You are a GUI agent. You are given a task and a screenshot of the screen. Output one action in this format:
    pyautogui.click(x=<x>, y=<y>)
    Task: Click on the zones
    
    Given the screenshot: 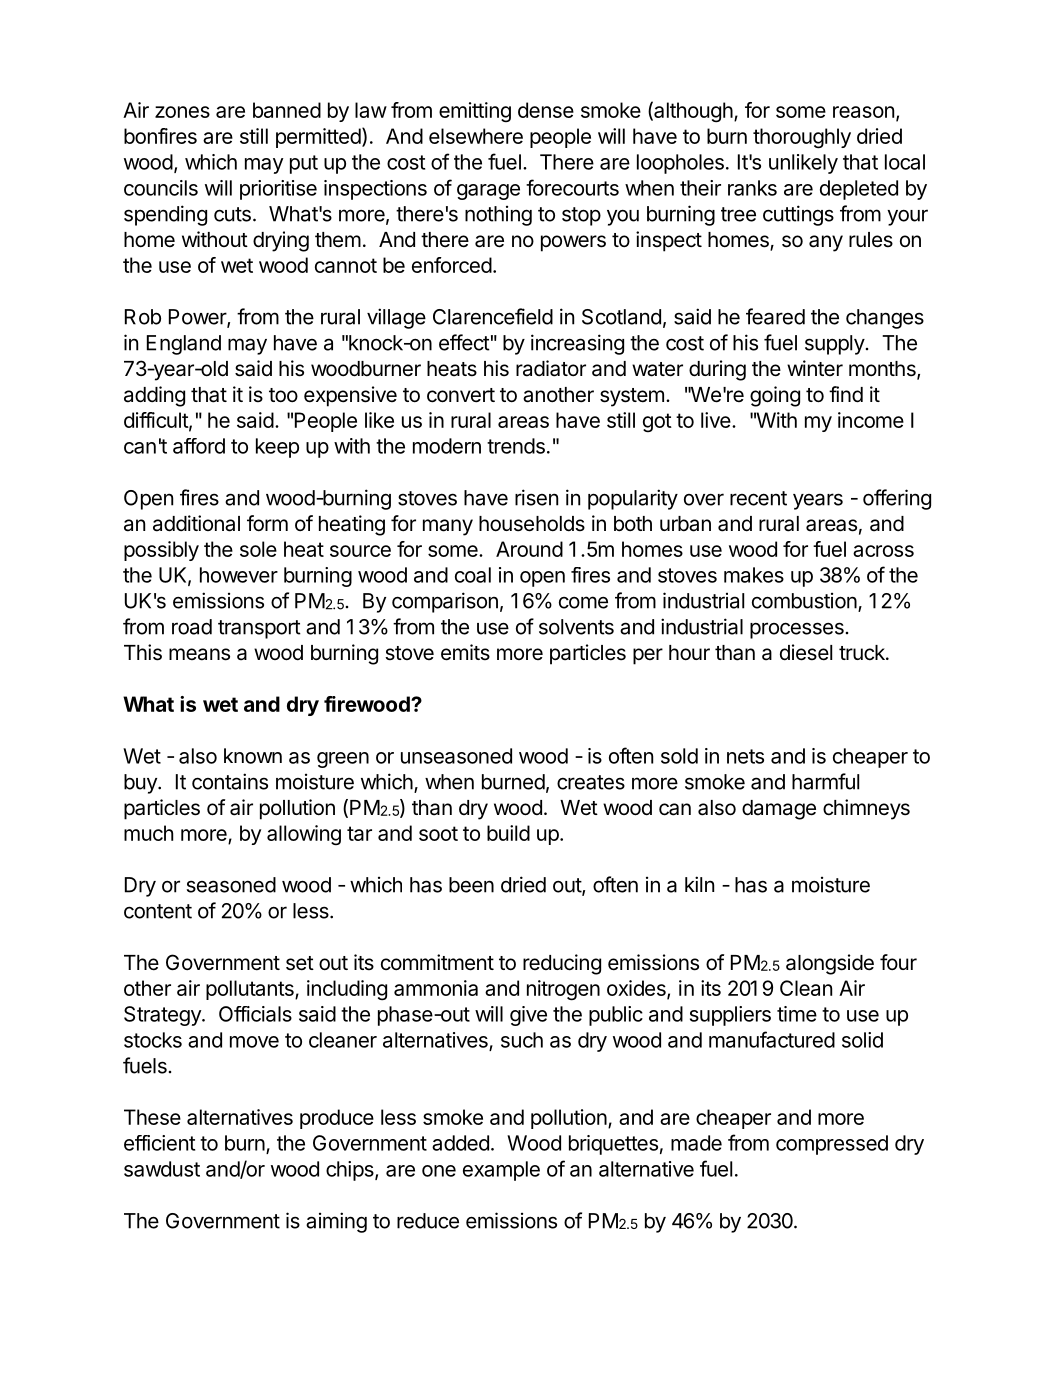 What is the action you would take?
    pyautogui.click(x=182, y=112)
